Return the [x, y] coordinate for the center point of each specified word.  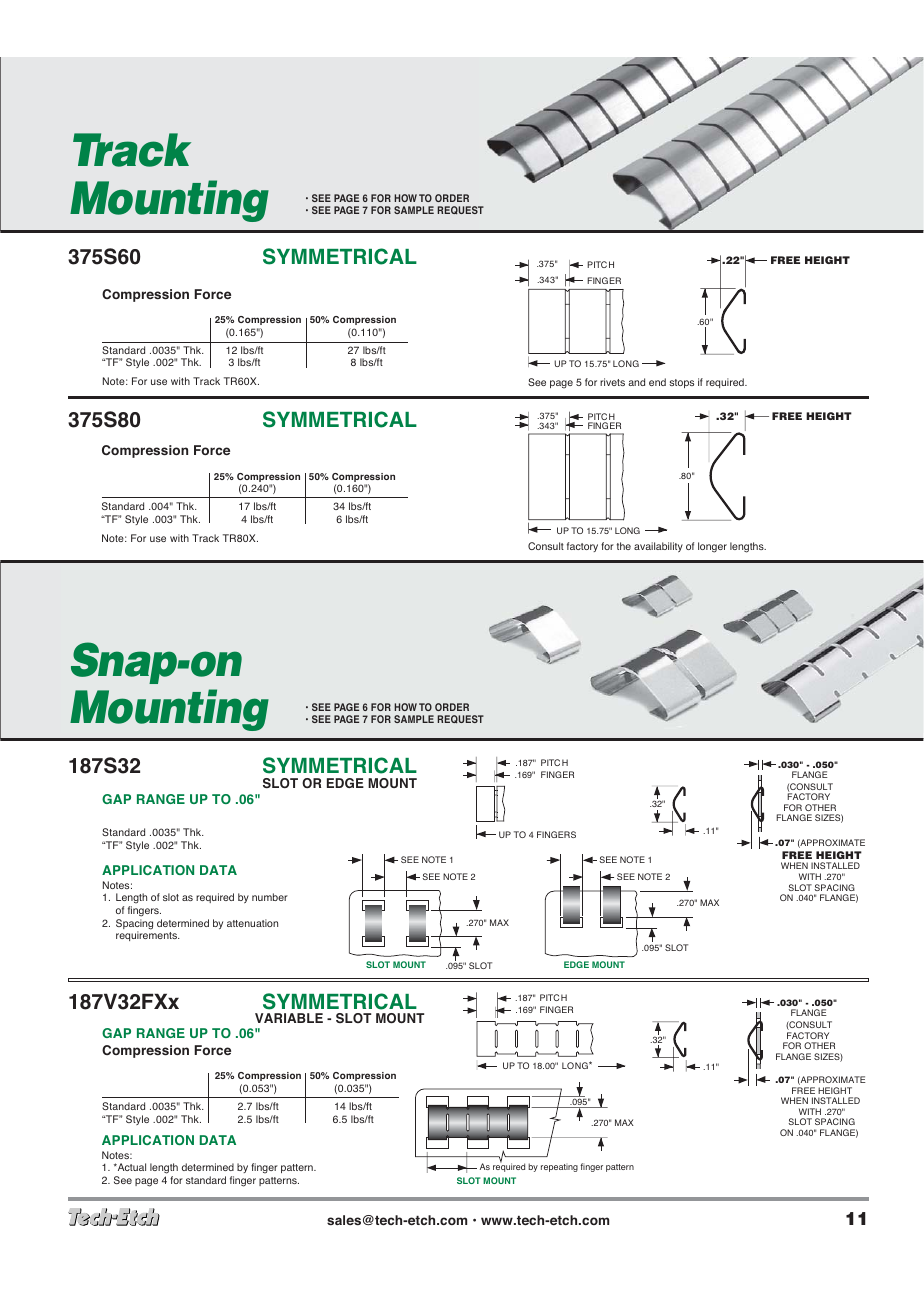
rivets [612, 382]
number [270, 897]
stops [681, 383]
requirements [147, 936]
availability [658, 547]
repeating [559, 1168]
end [657, 382]
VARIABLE [289, 1018]
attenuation [252, 923]
